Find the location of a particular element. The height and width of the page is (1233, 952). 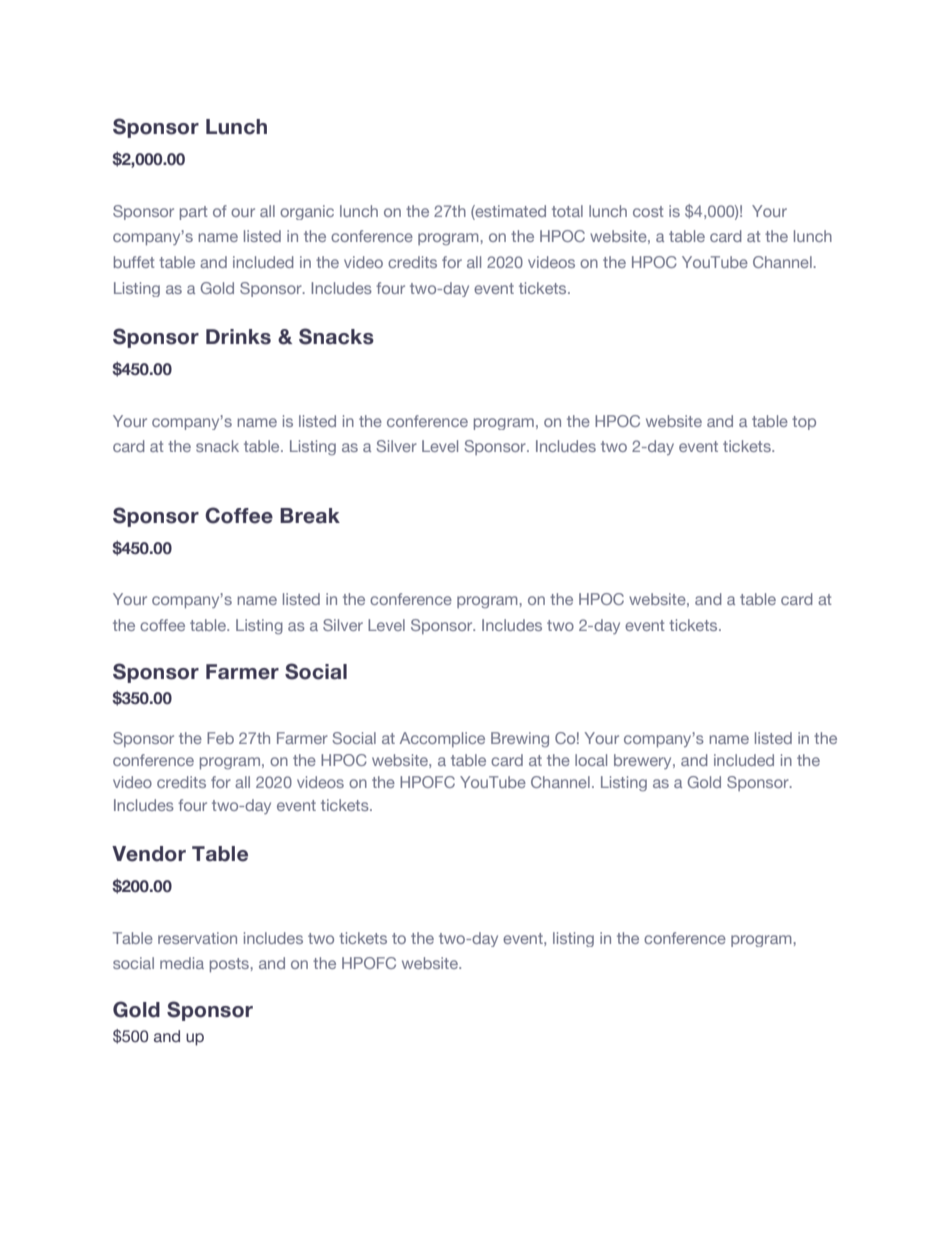

cost is located at coordinates (648, 211).
